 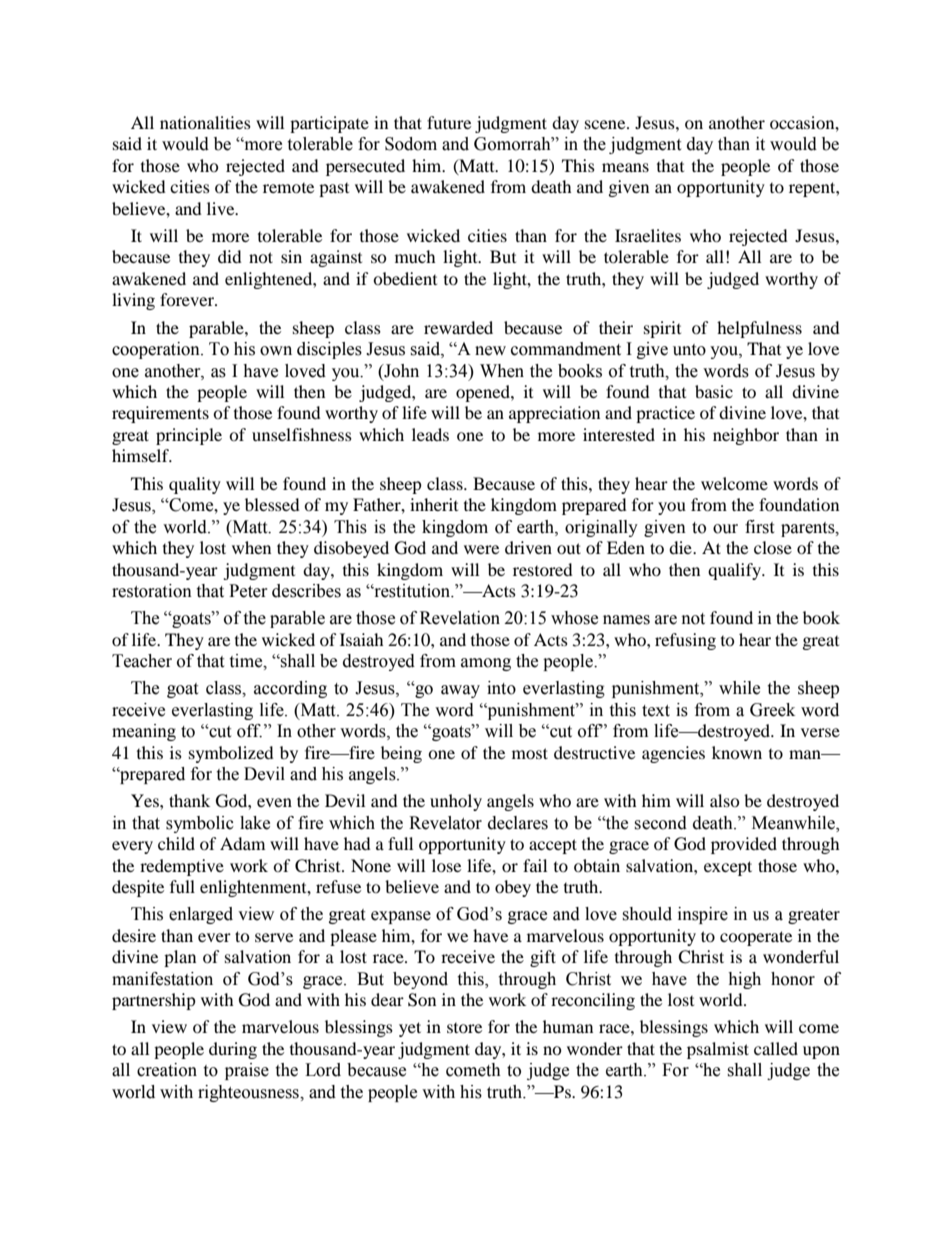 What do you see at coordinates (735, 571) in the image?
I see `qualify` at bounding box center [735, 571].
